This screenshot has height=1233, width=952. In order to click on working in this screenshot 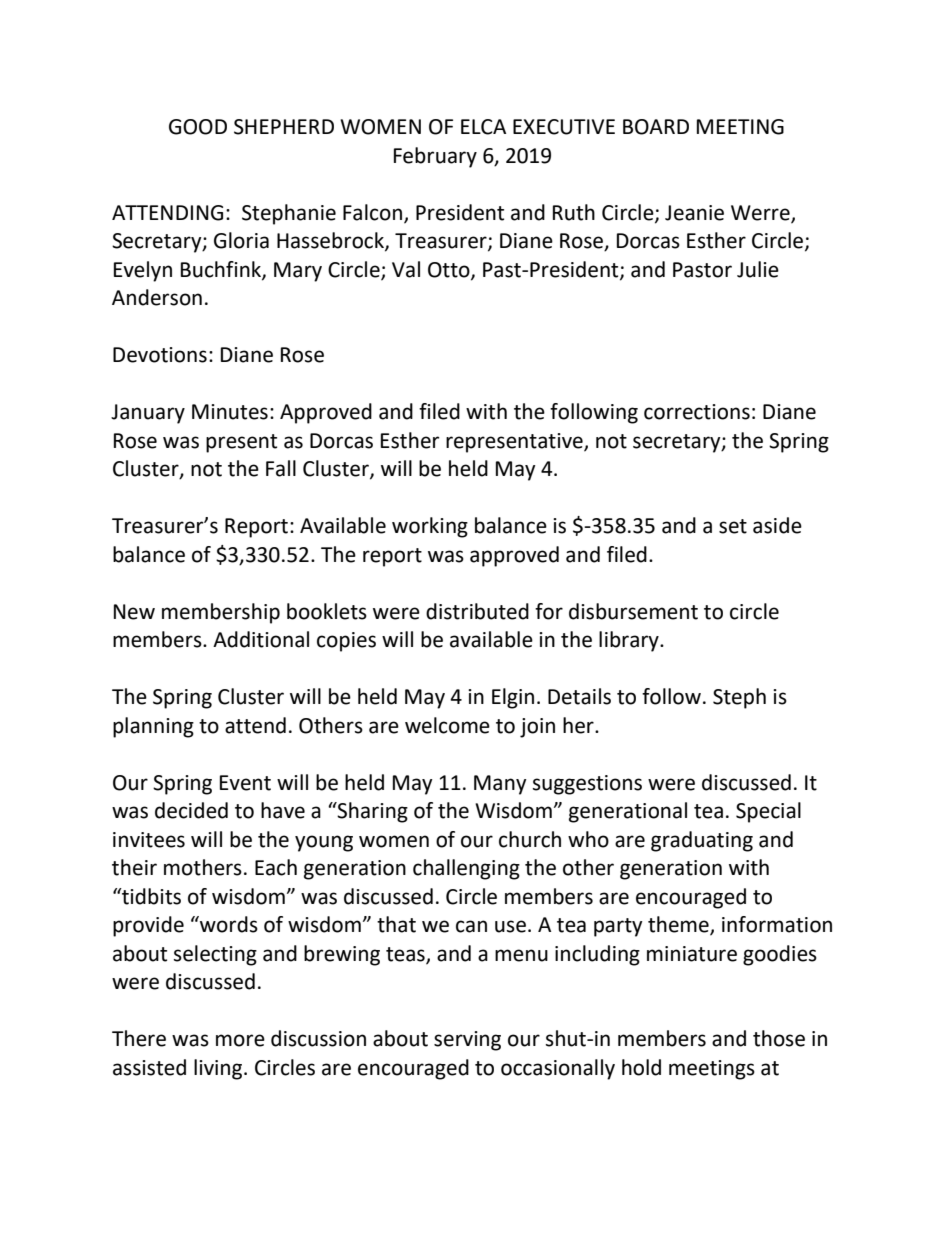, I will do `click(430, 527)`.
